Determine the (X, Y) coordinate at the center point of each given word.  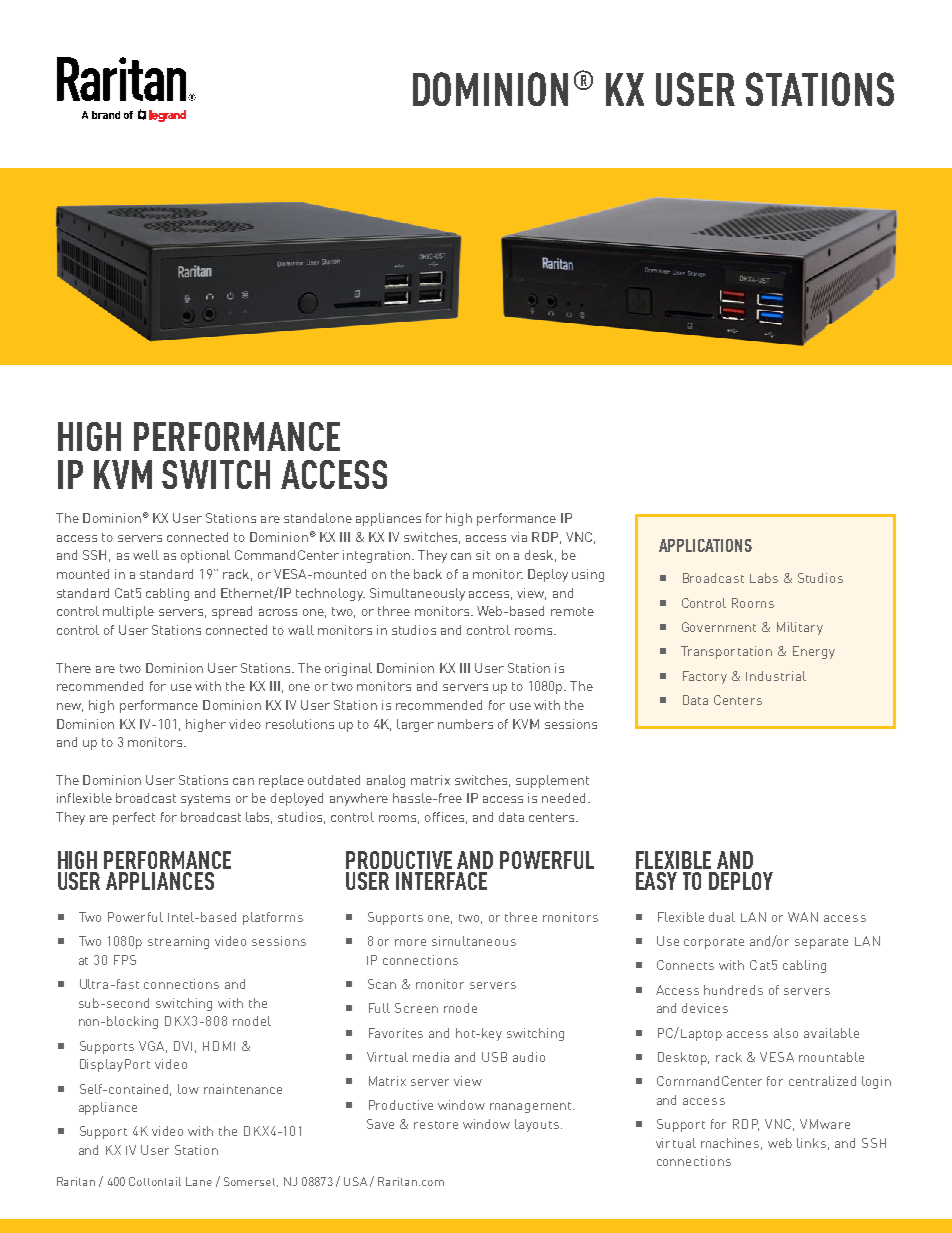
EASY (656, 881)
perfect (134, 818)
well (146, 555)
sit (483, 555)
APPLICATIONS (705, 545)
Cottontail (155, 1181)
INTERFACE (441, 881)
